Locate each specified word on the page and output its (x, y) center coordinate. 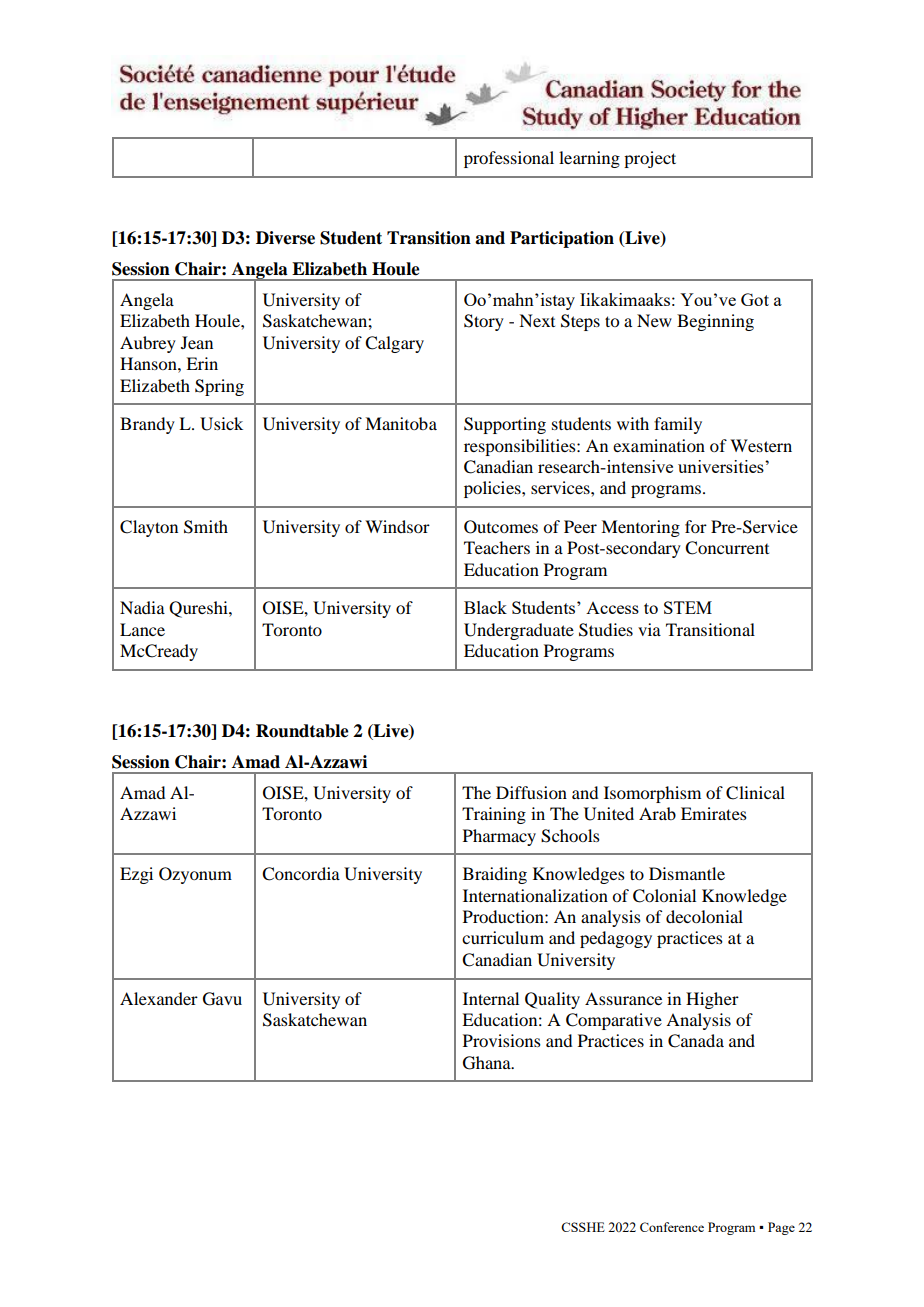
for (696, 526)
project (650, 159)
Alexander (159, 998)
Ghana (488, 1063)
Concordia (301, 874)
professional (509, 159)
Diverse (285, 238)
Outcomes (501, 527)
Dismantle (687, 873)
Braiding (495, 875)
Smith (206, 527)
